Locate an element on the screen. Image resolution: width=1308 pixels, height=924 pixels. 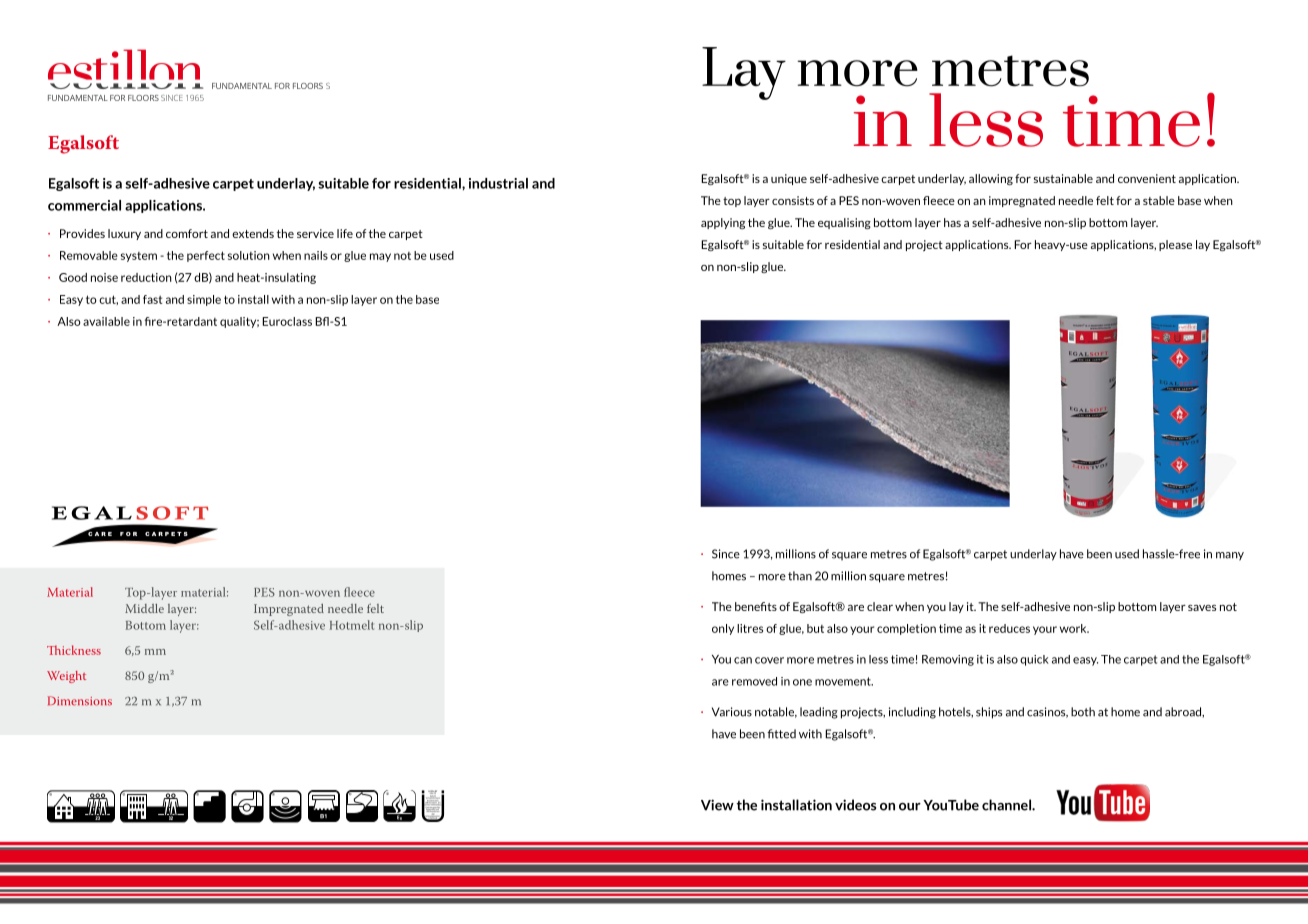
only is located at coordinates (723, 629).
